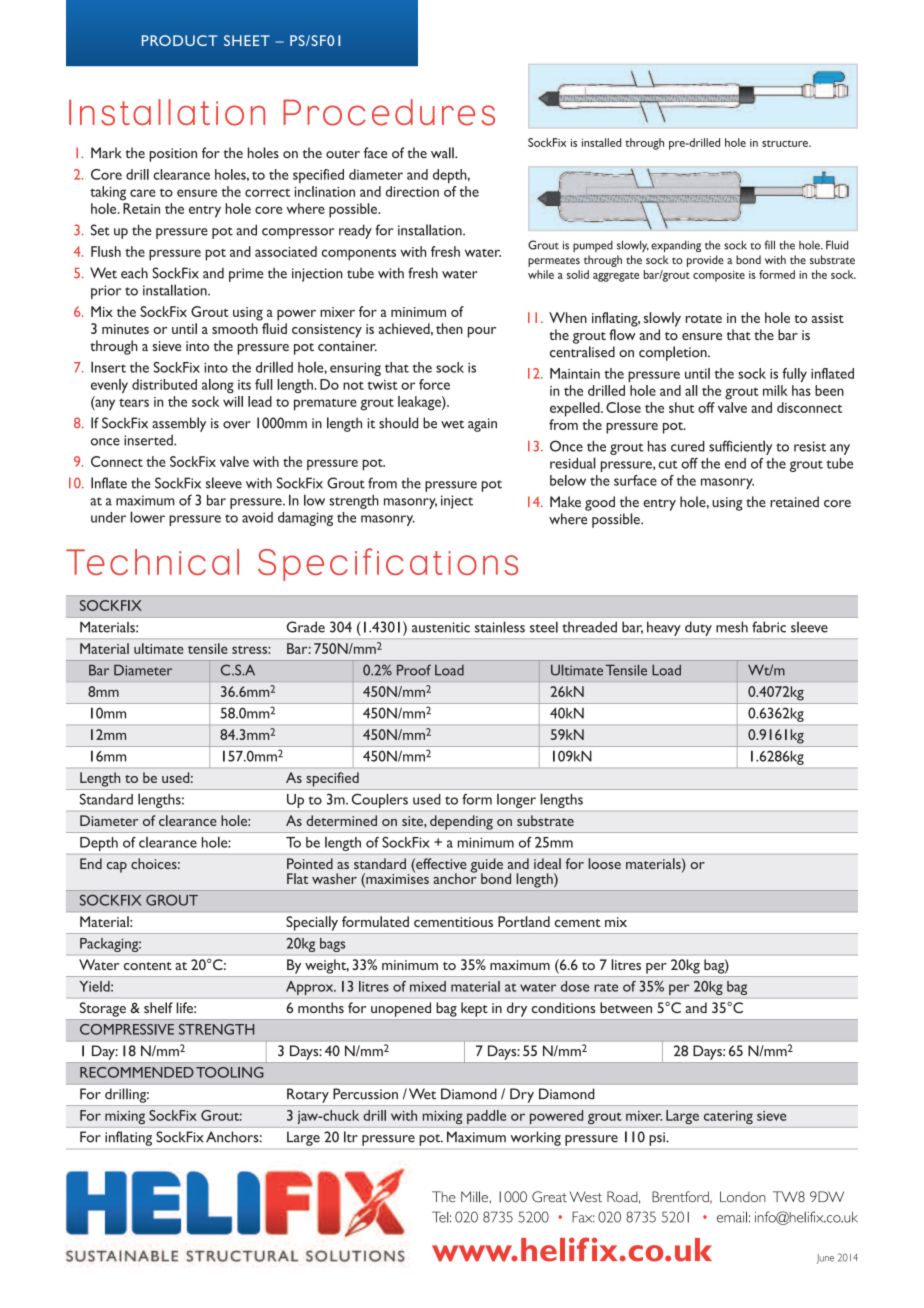  I want to click on depending, so click(461, 822).
